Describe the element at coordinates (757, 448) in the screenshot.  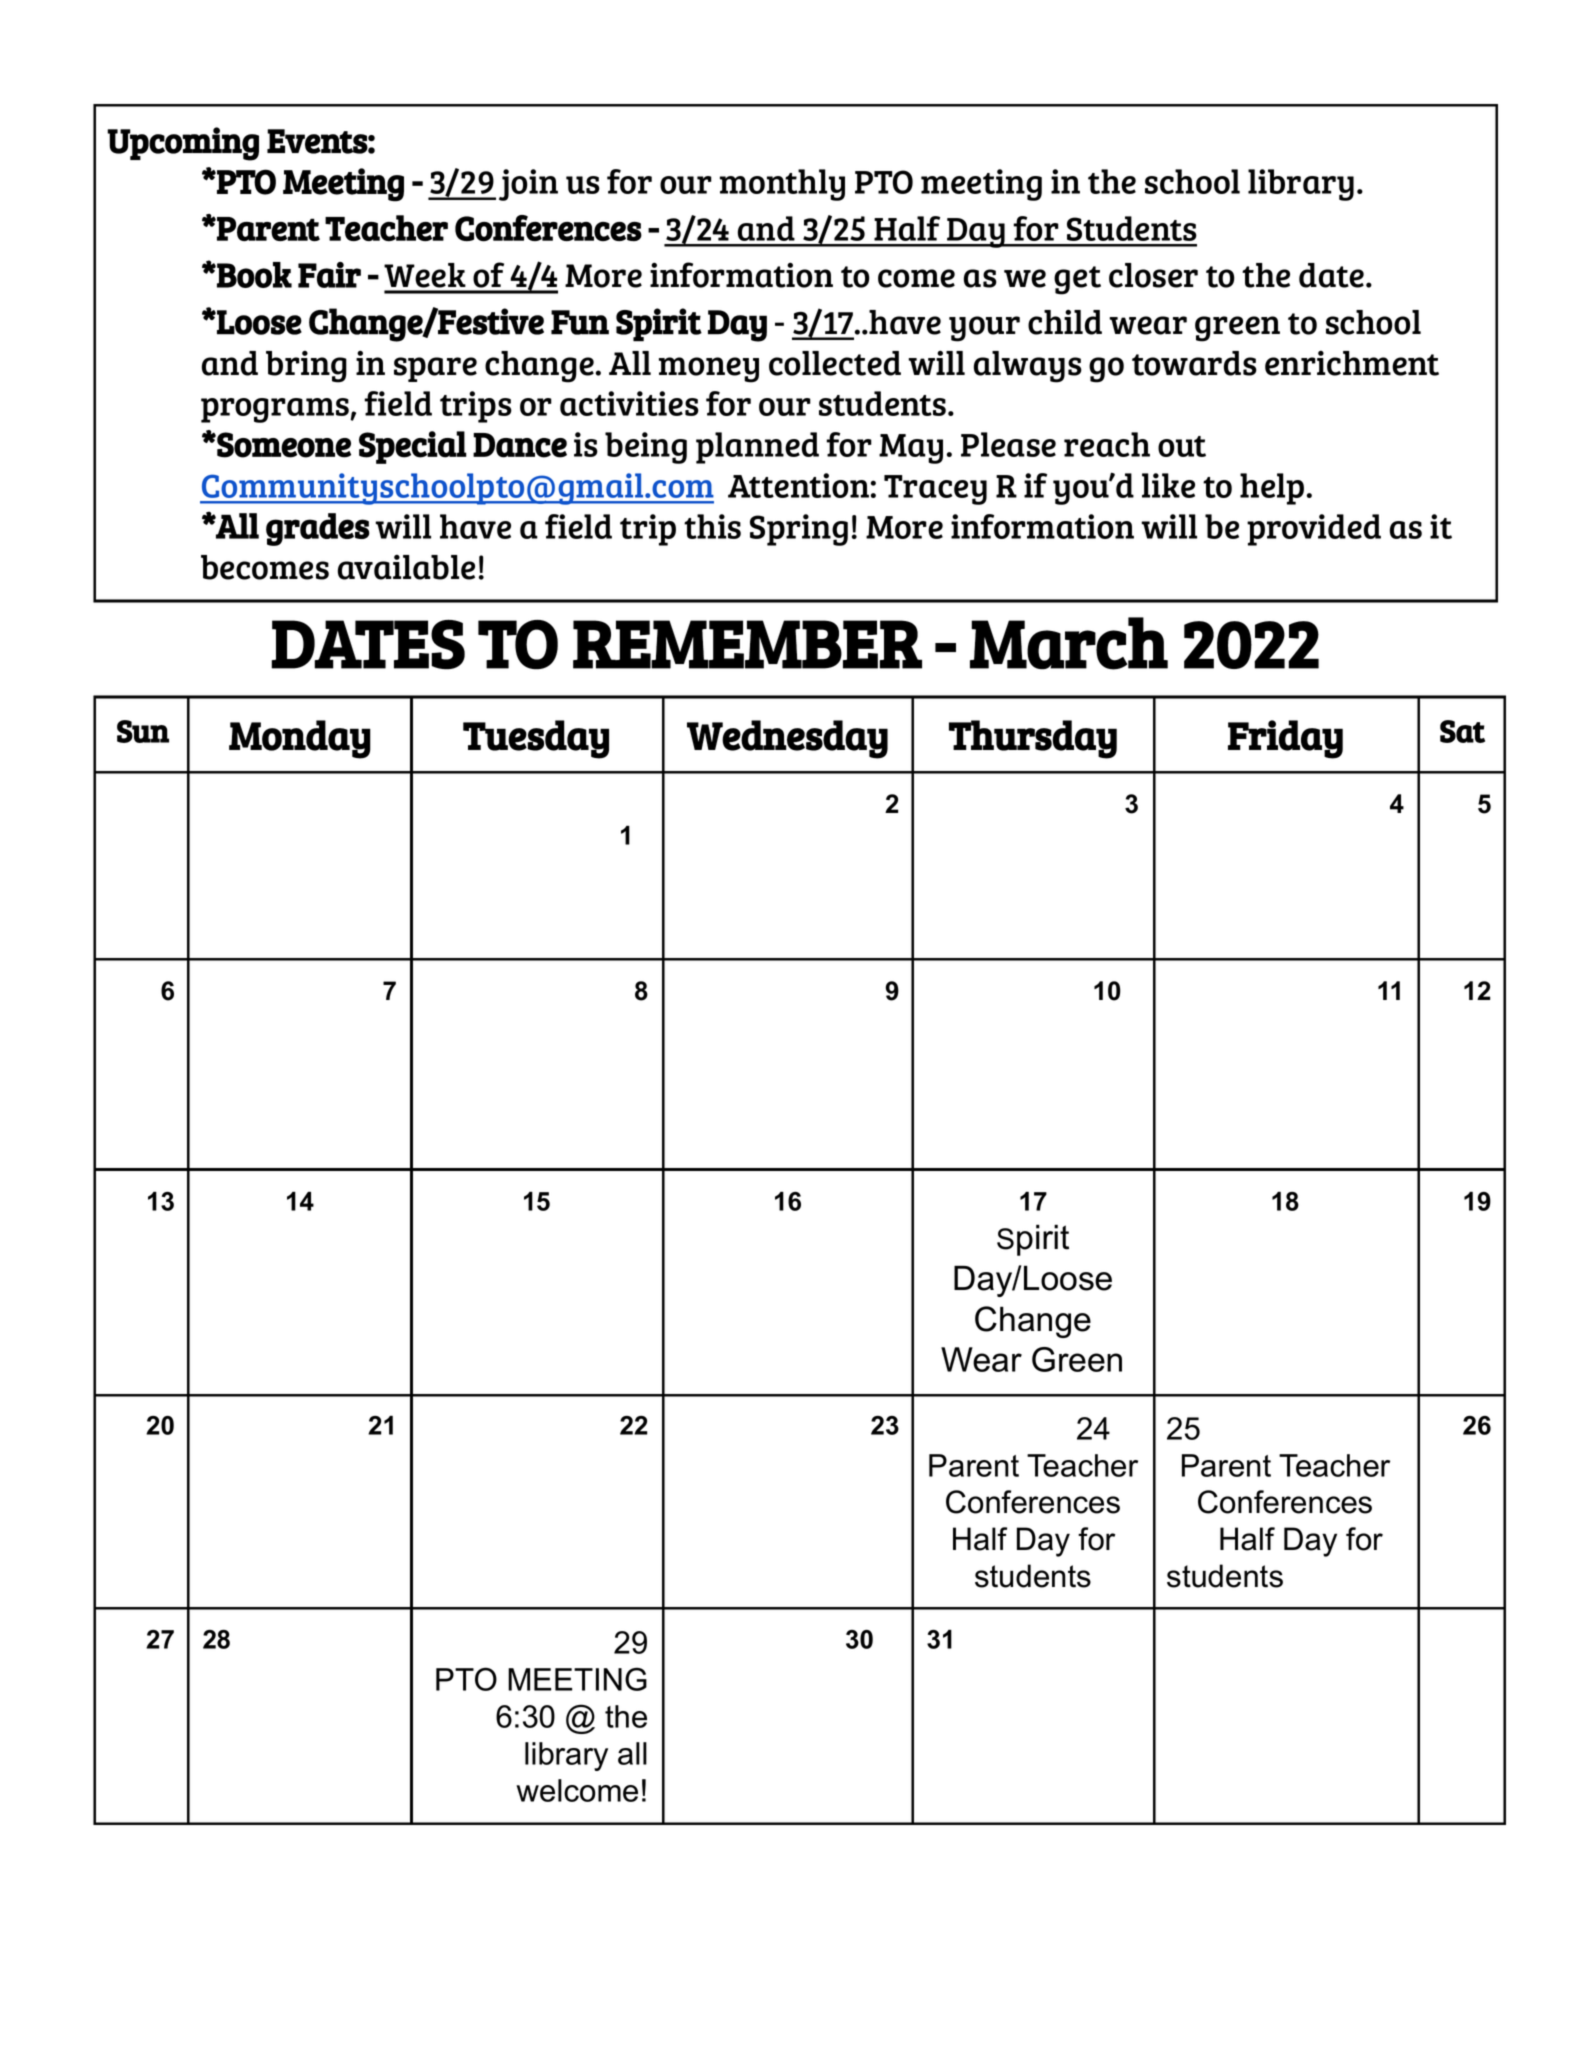
I see `planned` at that location.
